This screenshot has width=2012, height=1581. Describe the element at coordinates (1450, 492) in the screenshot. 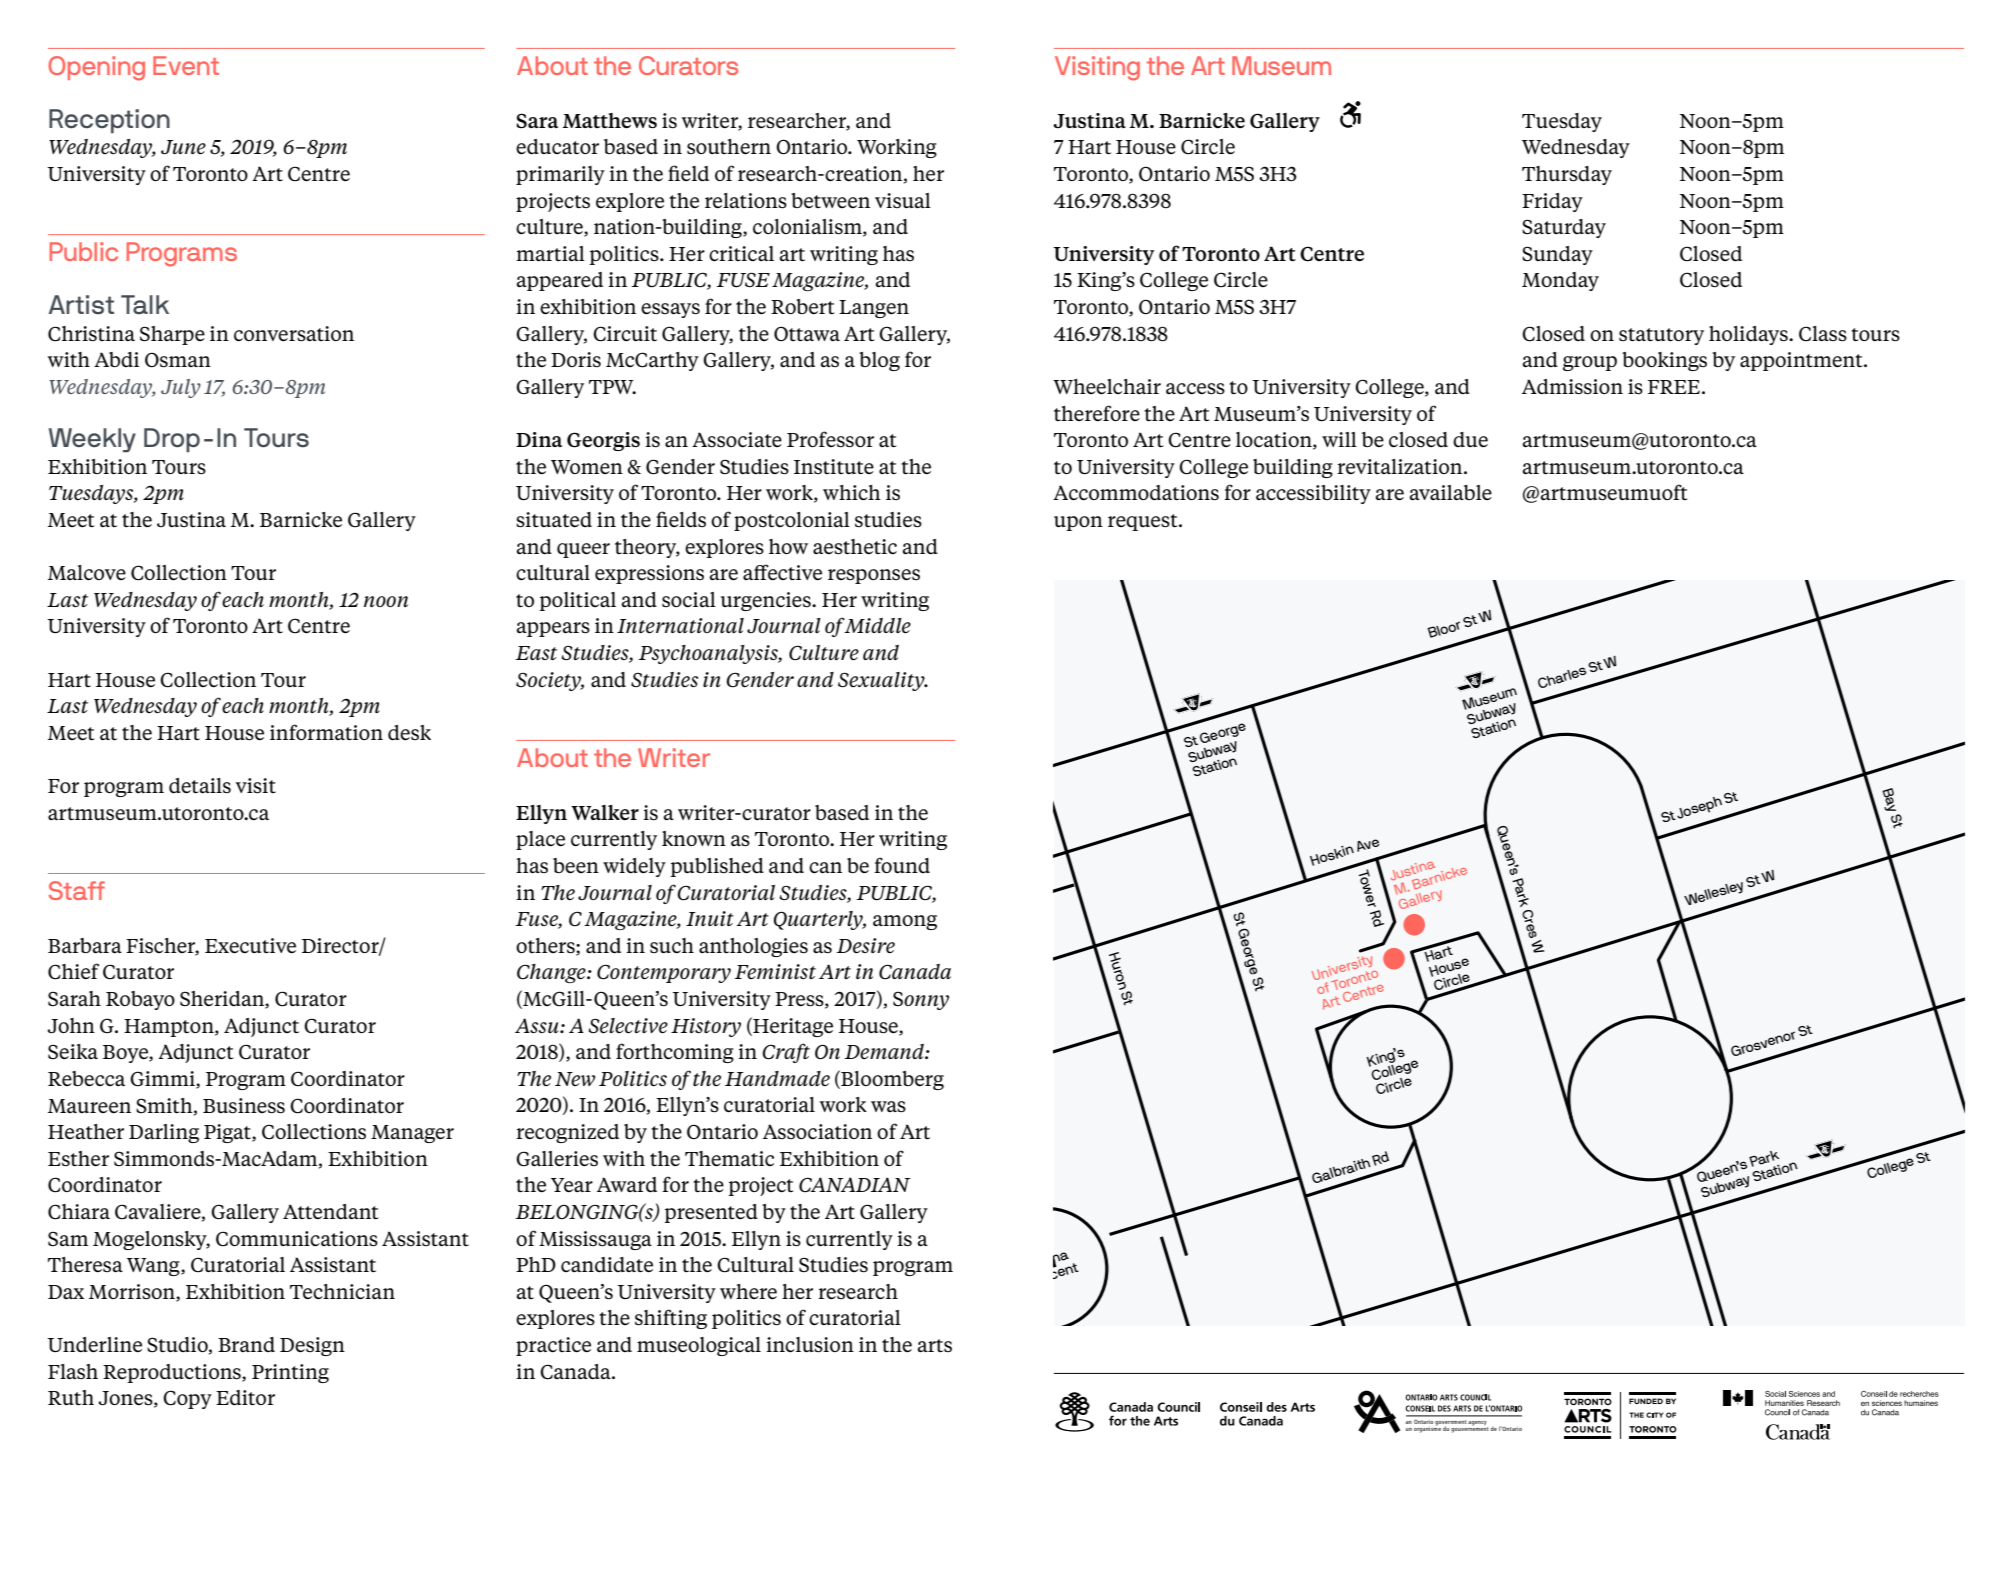

I see `available` at that location.
